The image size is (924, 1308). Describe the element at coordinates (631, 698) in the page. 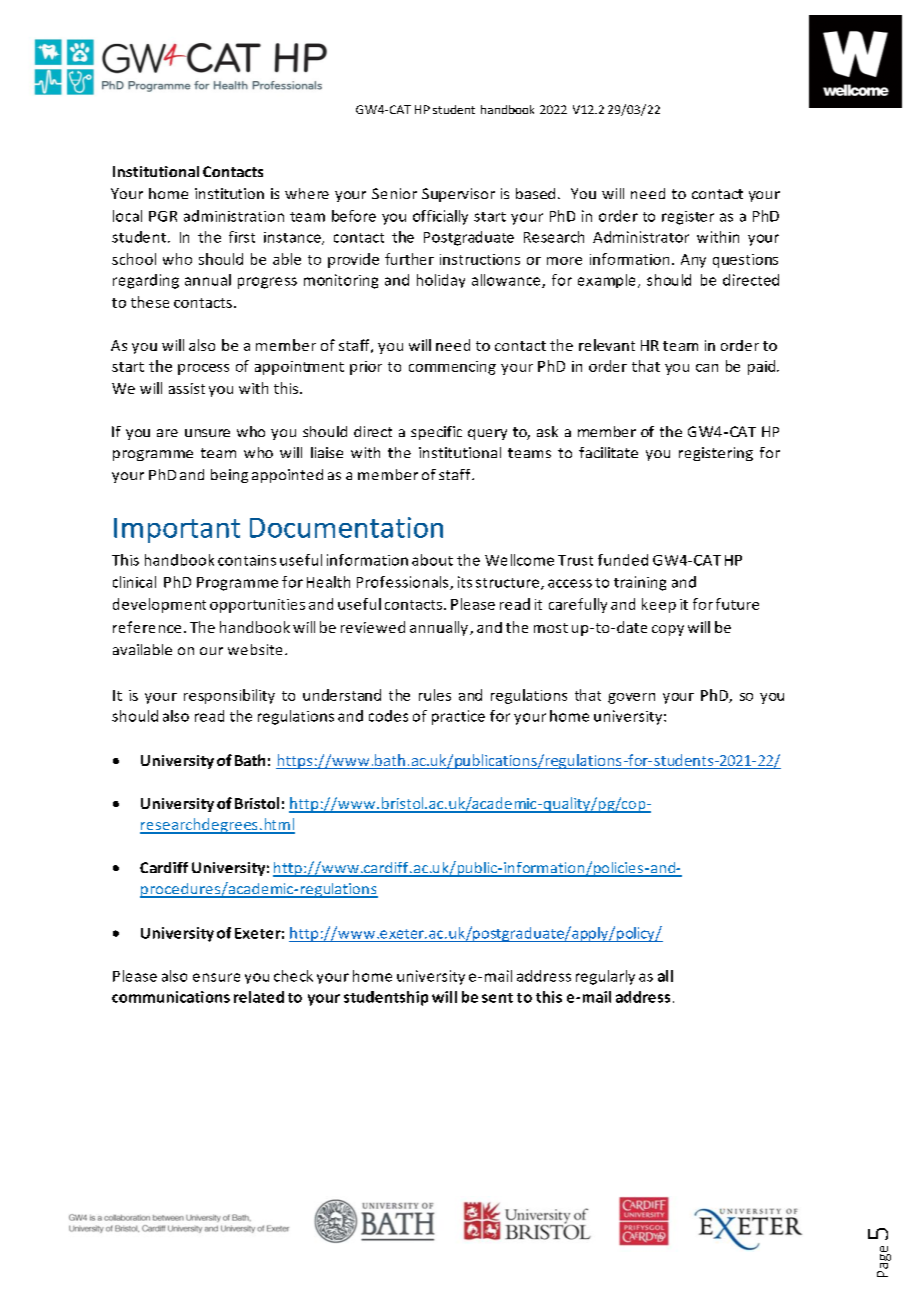

I see `govern` at that location.
